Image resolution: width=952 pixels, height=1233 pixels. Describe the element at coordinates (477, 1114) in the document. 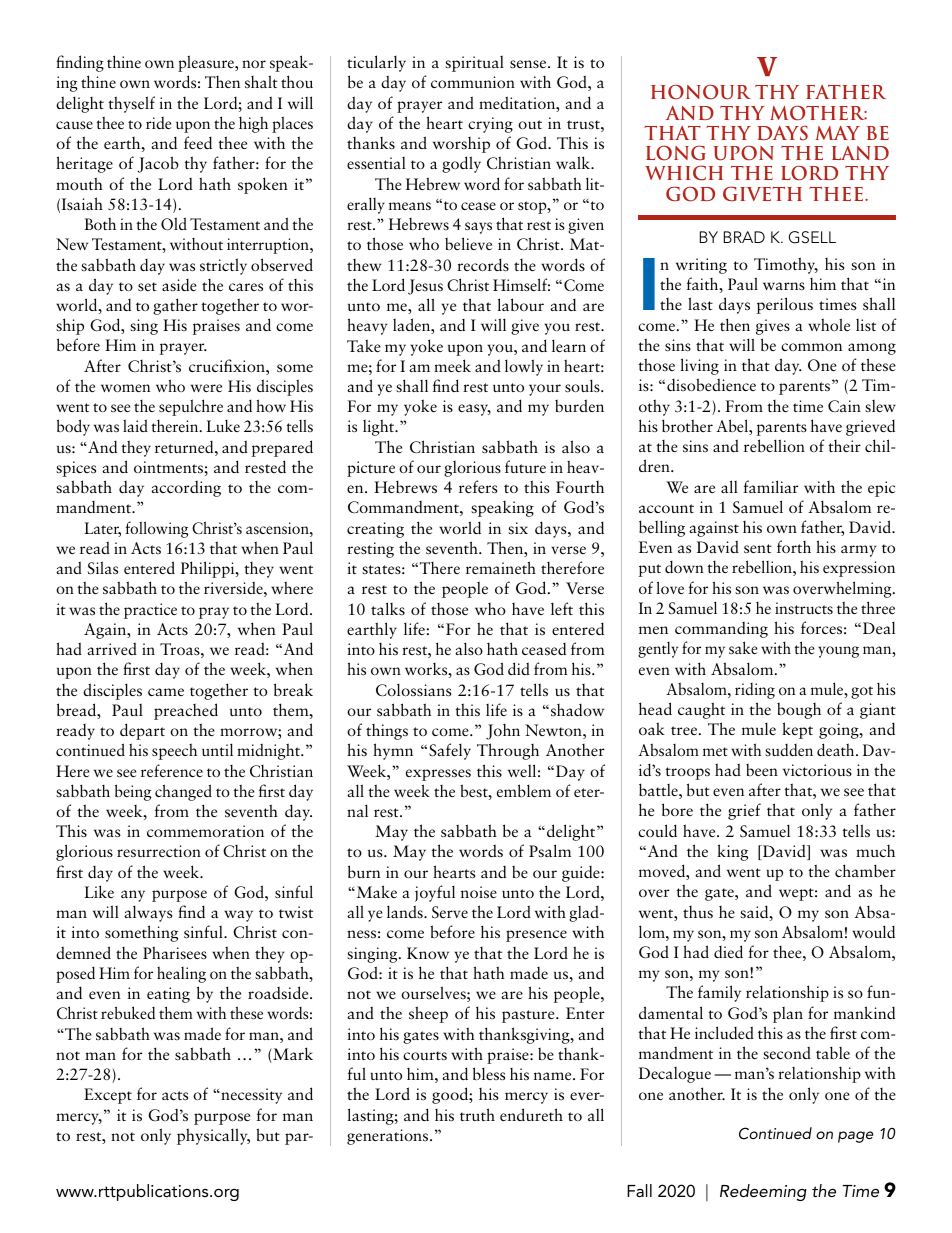

I see `truth` at that location.
